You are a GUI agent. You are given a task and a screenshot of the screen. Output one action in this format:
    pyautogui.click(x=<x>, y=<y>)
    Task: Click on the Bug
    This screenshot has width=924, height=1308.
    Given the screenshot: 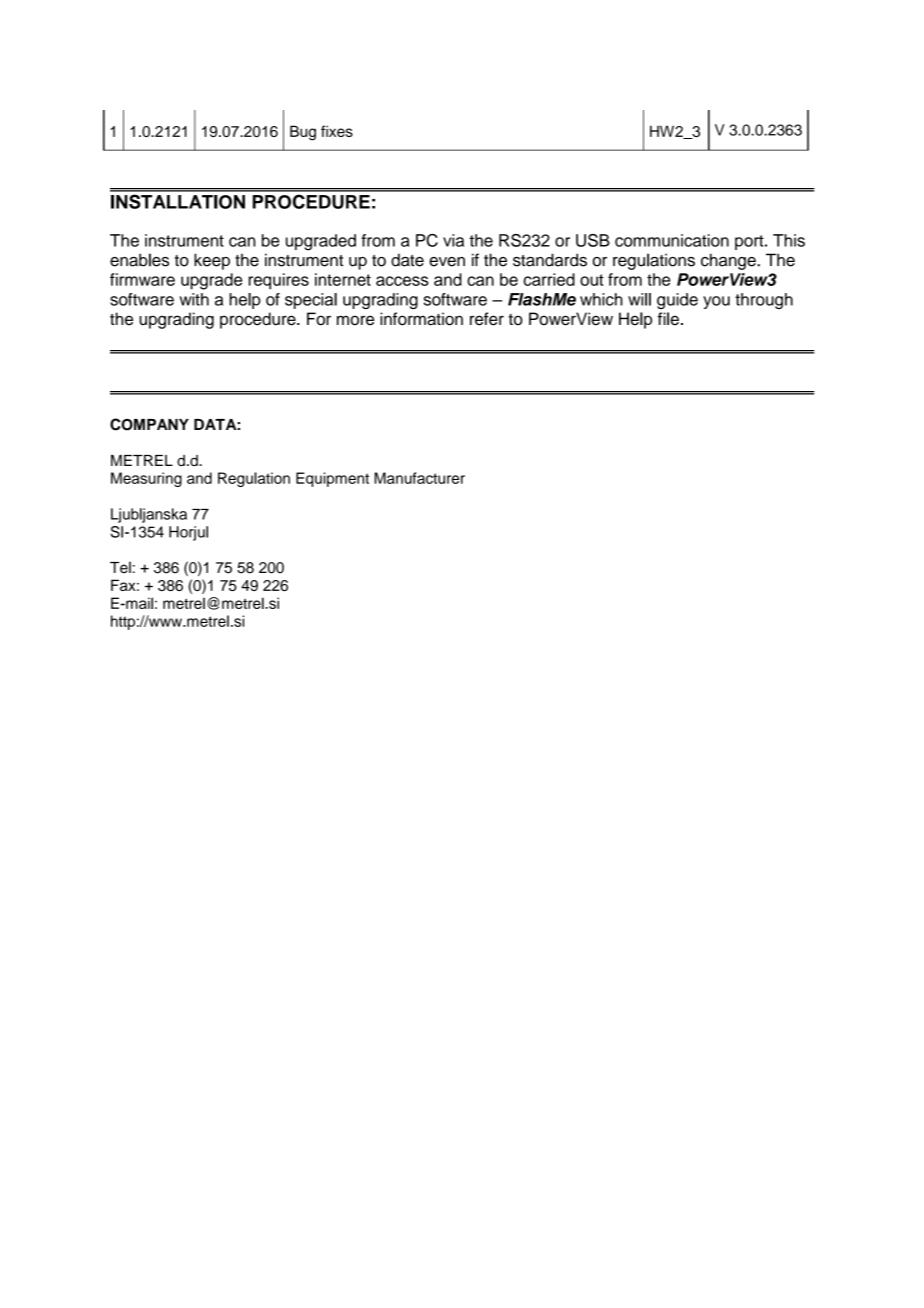 What is the action you would take?
    pyautogui.click(x=303, y=133)
